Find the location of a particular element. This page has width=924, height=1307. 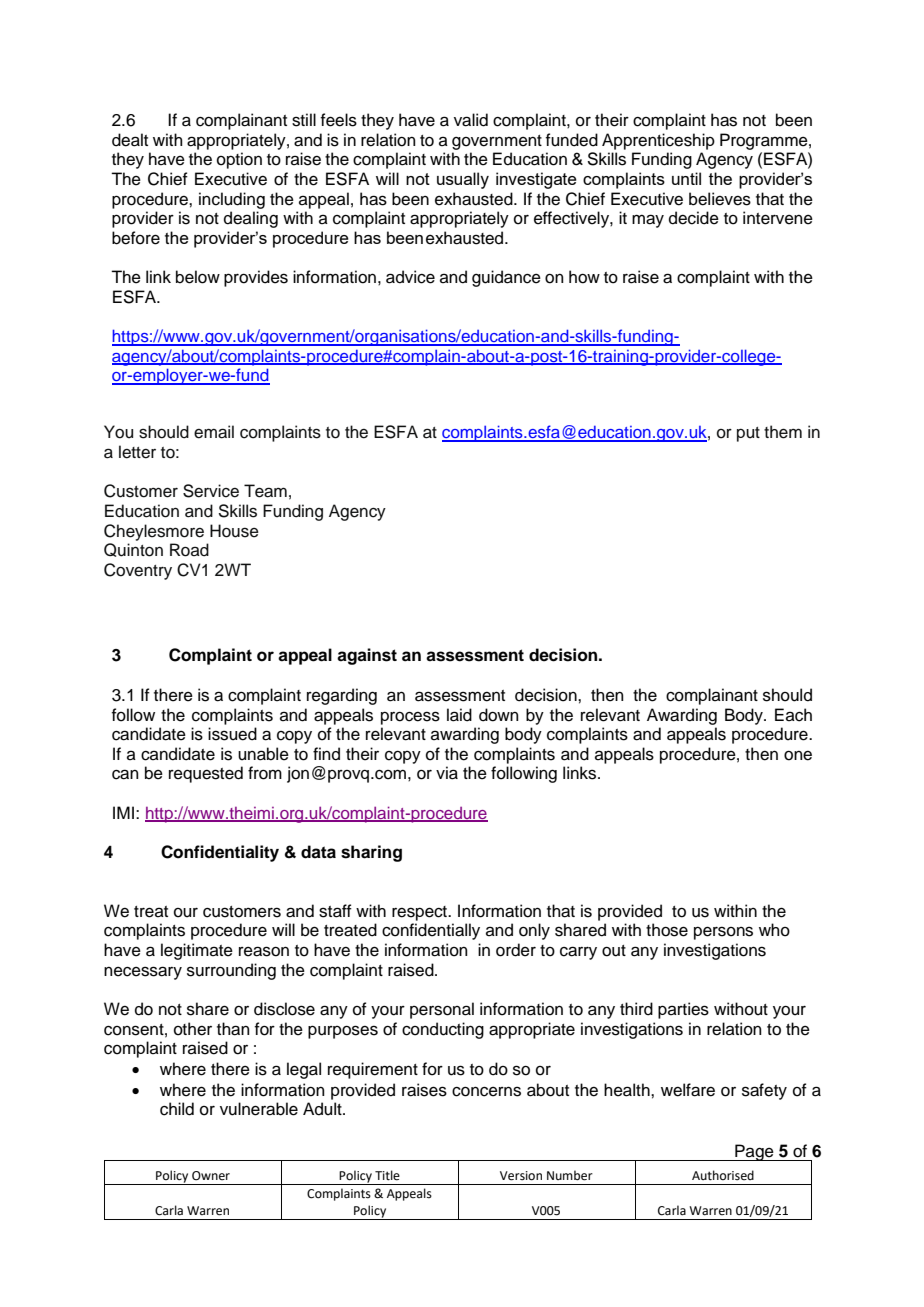

Owner is located at coordinates (211, 1176).
